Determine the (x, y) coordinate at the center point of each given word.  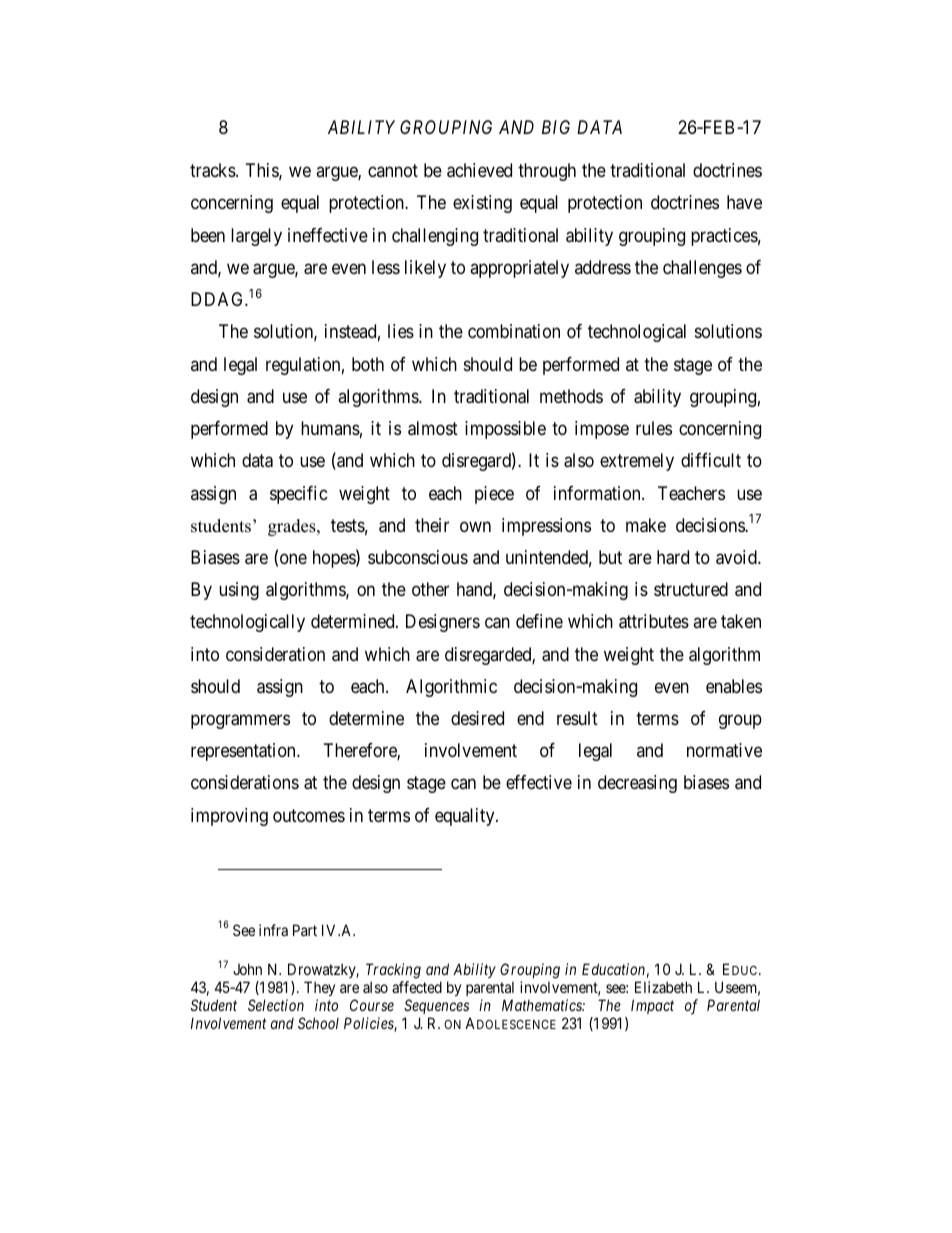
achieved (479, 170)
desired (477, 718)
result (577, 718)
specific (299, 495)
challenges (702, 269)
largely (256, 237)
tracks (213, 170)
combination (514, 331)
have (744, 202)
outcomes (309, 815)
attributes (654, 621)
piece (494, 495)
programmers (240, 721)
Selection (276, 1005)
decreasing (637, 784)
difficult (711, 460)
